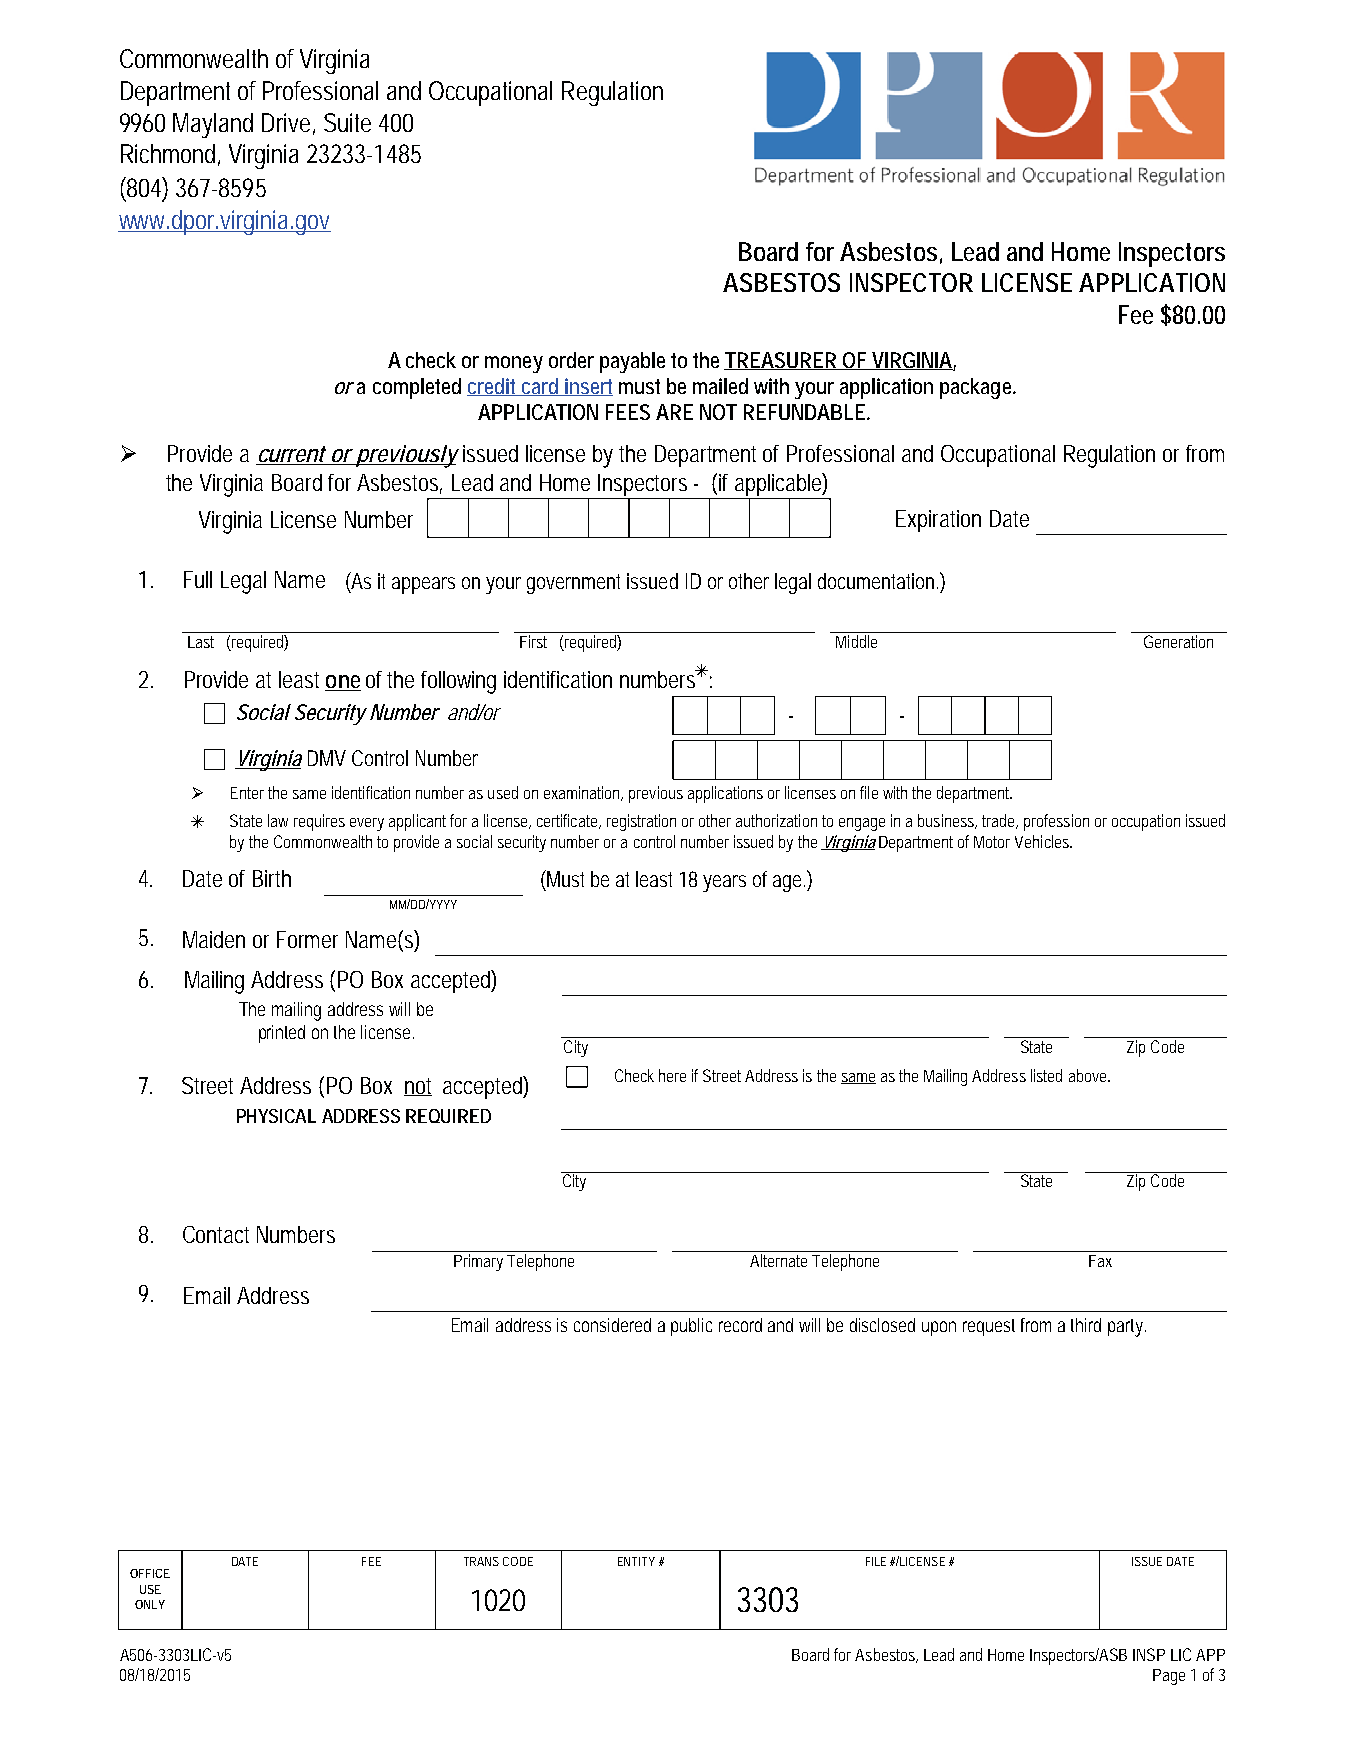 This document has height=1740, width=1345. What do you see at coordinates (1043, 841) in the document?
I see `Vehicles` at bounding box center [1043, 841].
